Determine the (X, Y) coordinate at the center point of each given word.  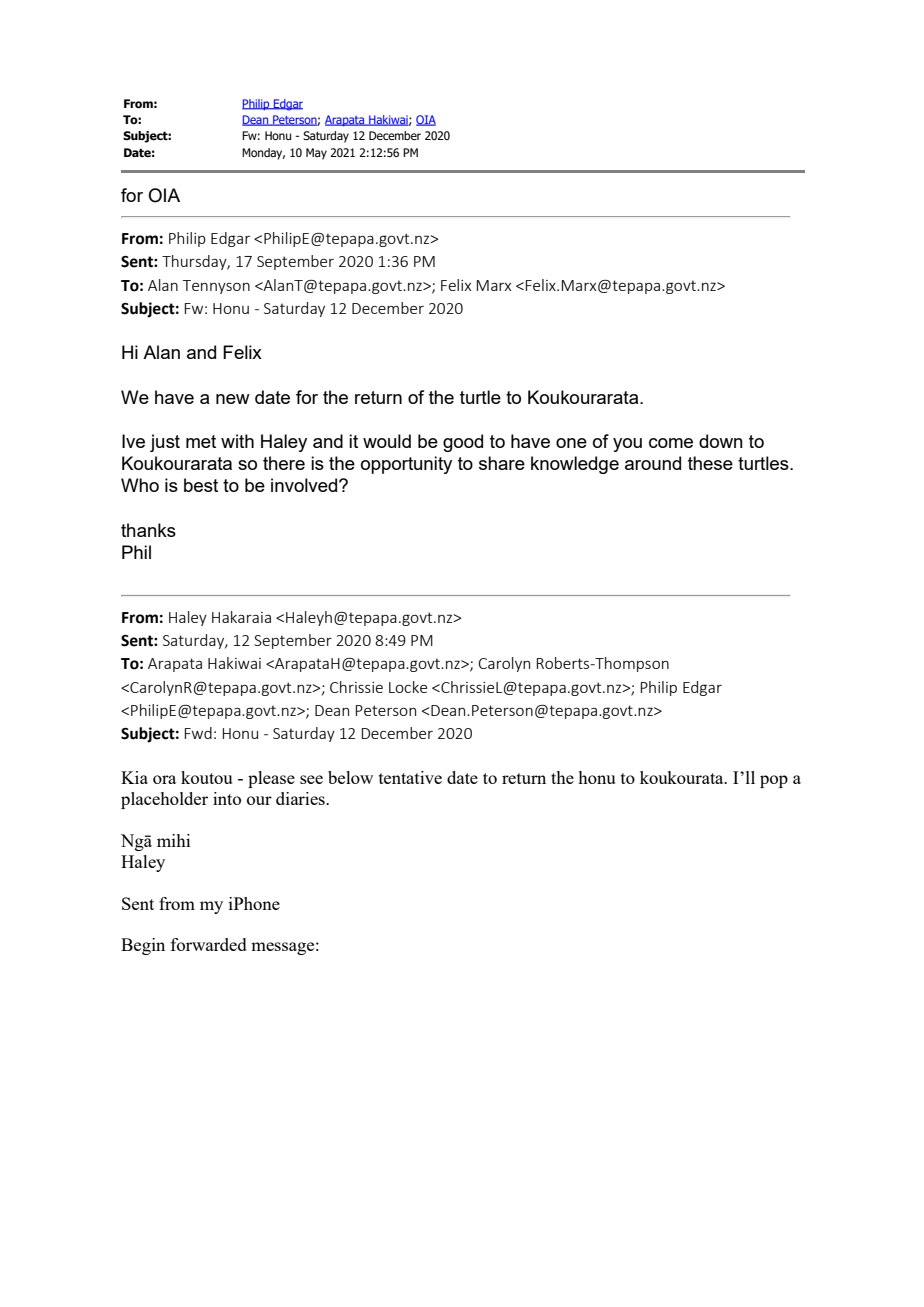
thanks (148, 530)
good (463, 443)
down (721, 441)
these (710, 463)
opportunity (406, 465)
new (233, 399)
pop (774, 781)
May (316, 154)
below (350, 777)
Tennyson (216, 287)
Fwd (198, 733)
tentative (410, 777)
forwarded (209, 944)
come (671, 443)
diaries (301, 798)
